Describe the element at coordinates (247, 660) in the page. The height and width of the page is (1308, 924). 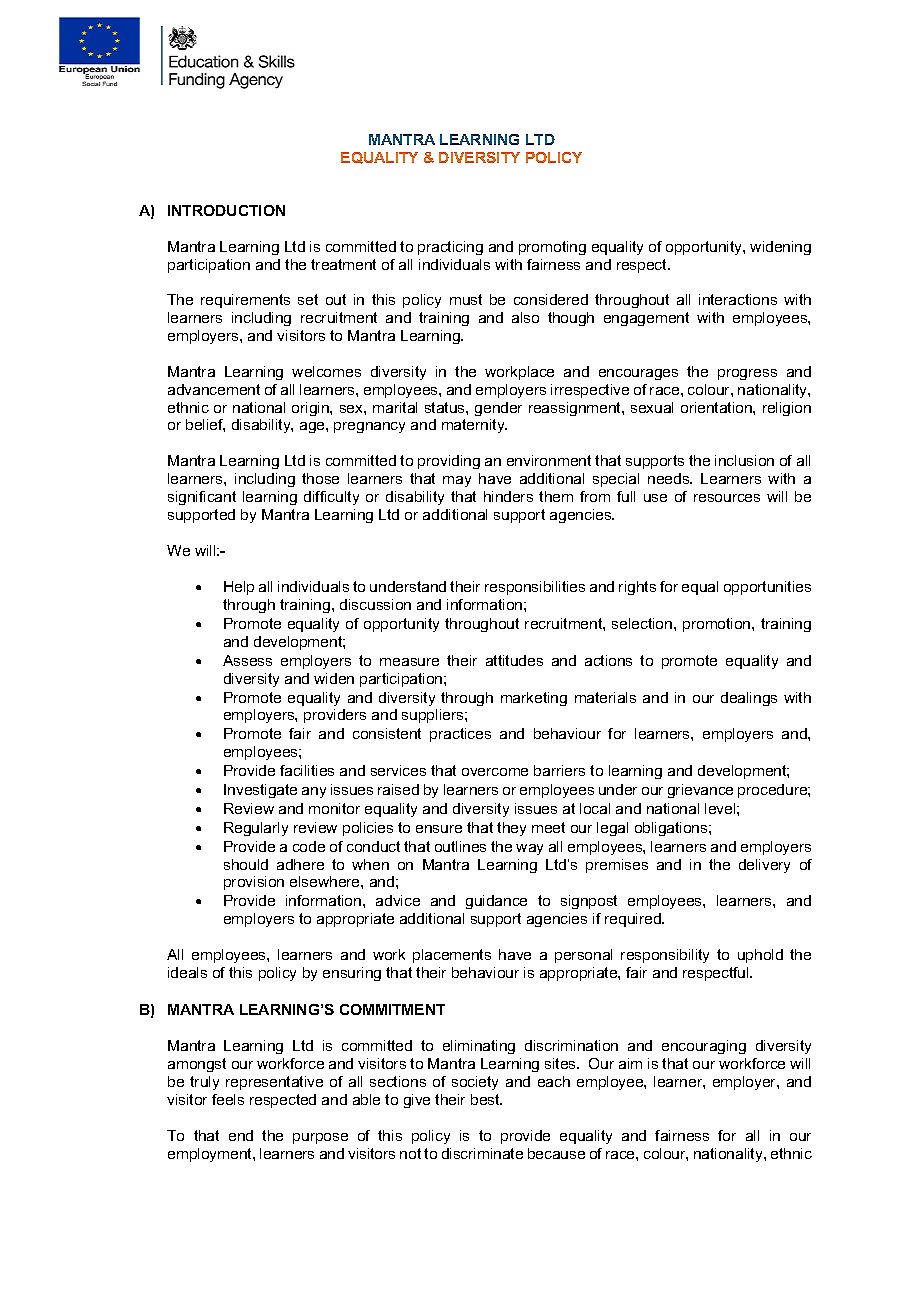
I see `Assess` at that location.
